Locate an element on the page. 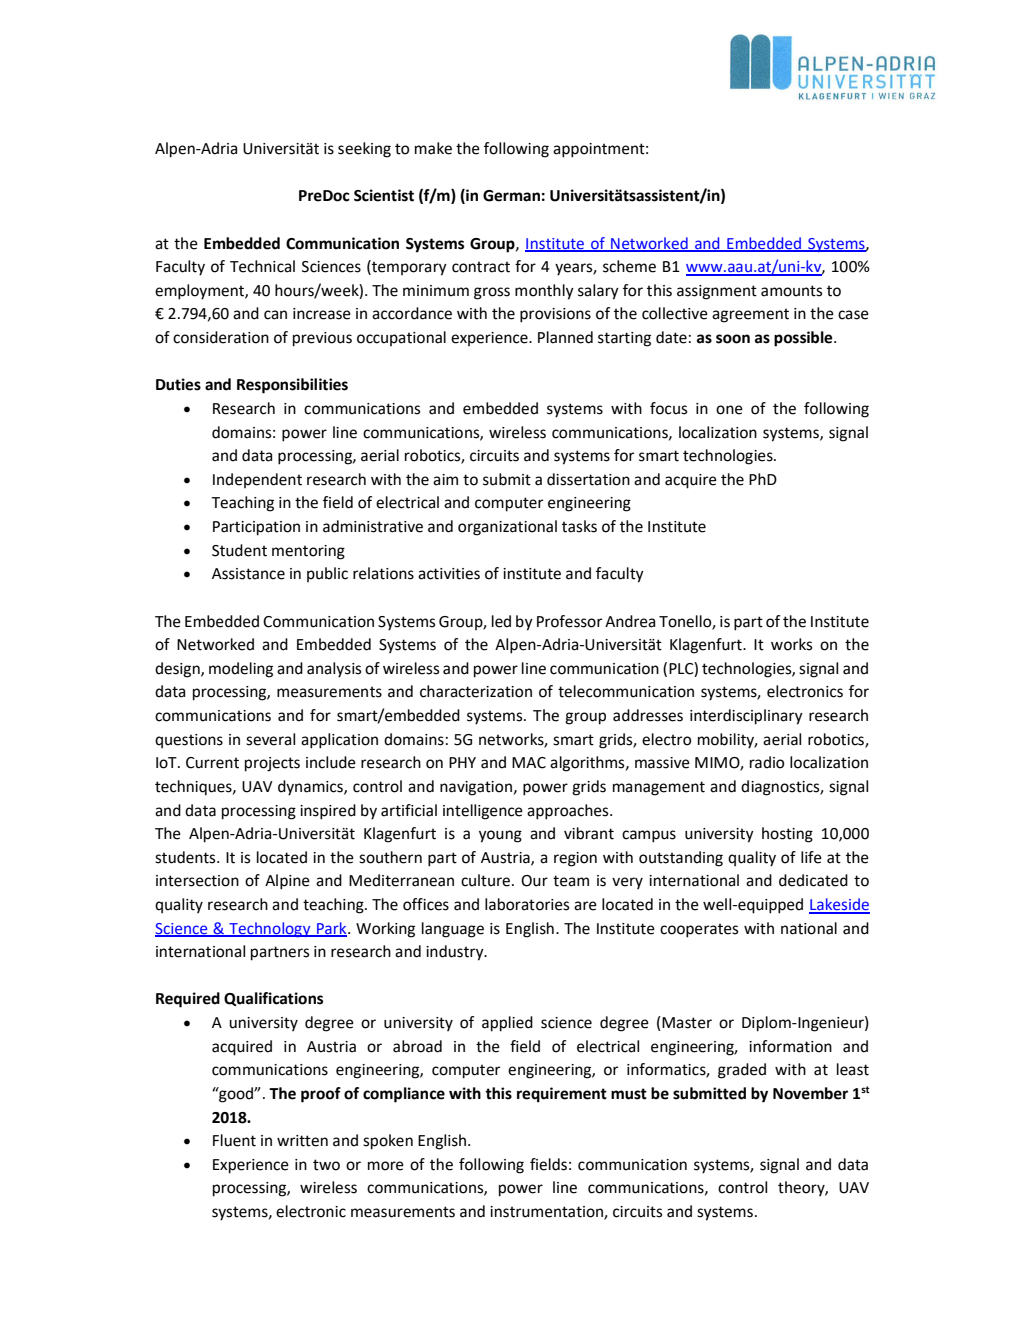 The height and width of the page is (1327, 1026). German is located at coordinates (511, 196).
